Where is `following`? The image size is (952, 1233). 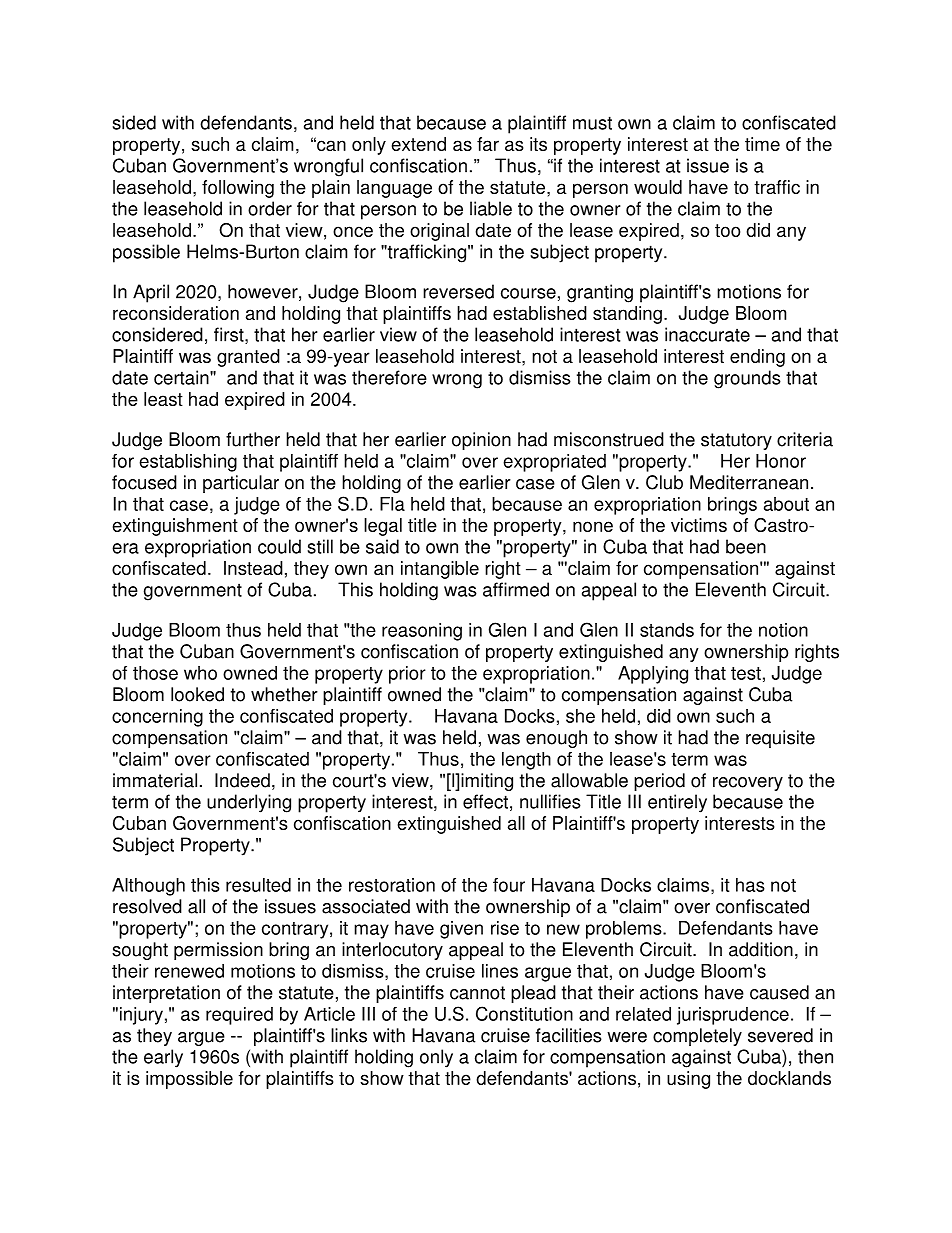 following is located at coordinates (238, 189).
